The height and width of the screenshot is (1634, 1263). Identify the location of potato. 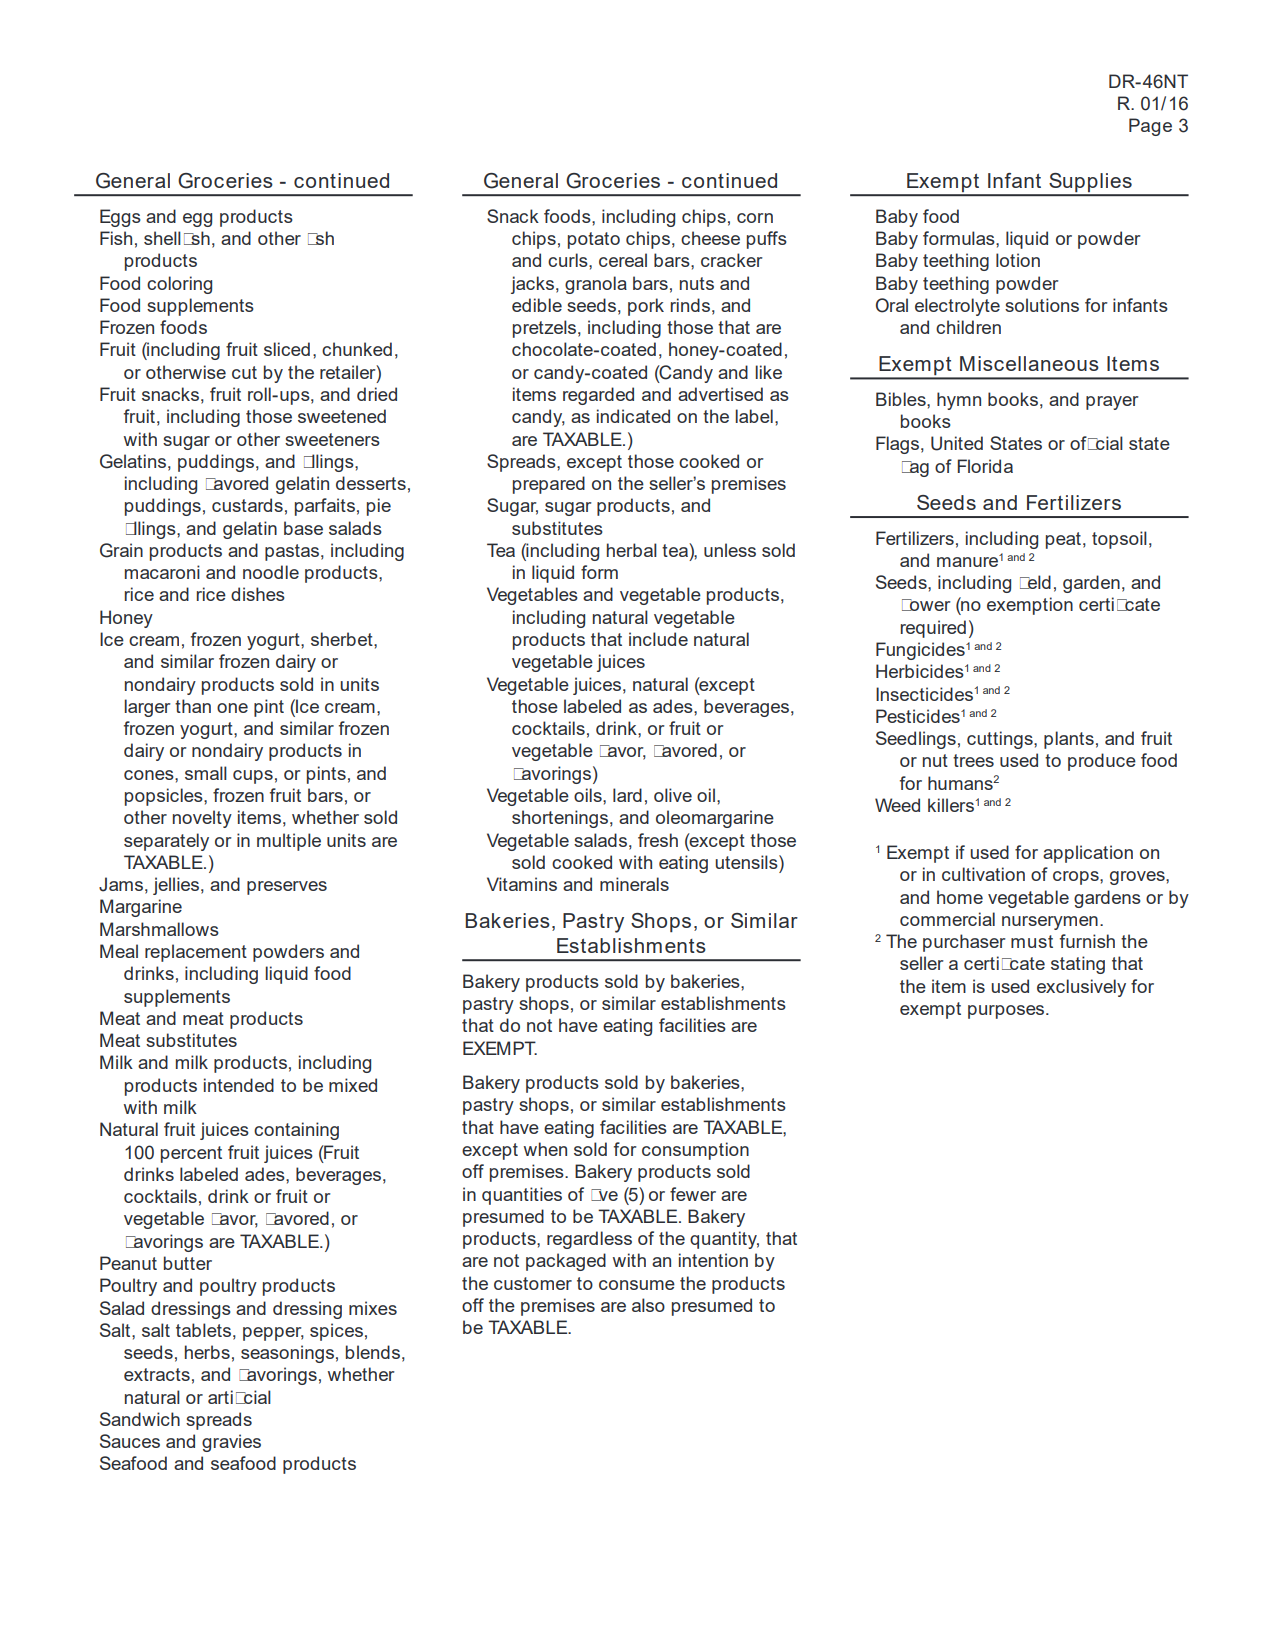
(594, 240).
